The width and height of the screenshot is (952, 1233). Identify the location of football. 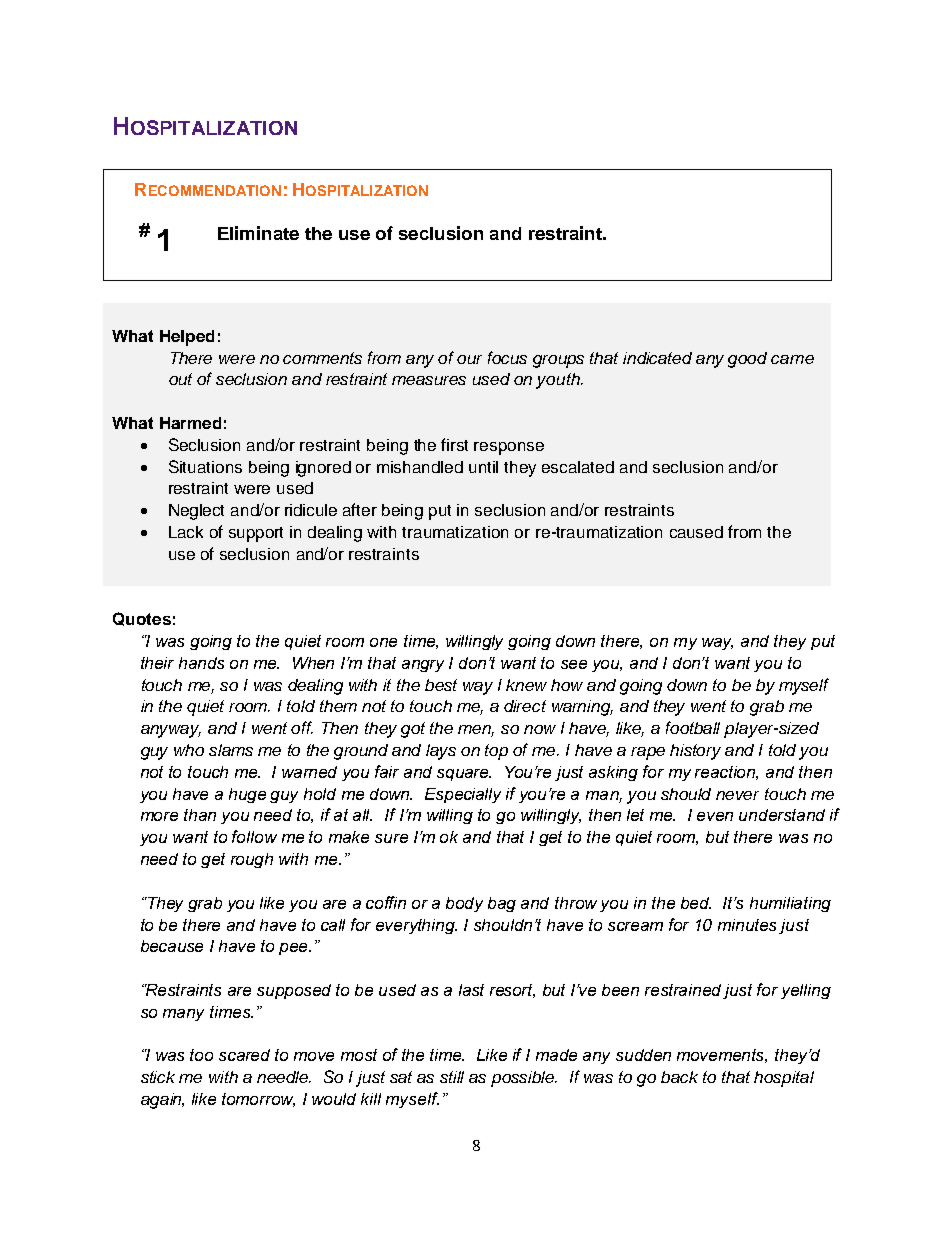
(693, 727).
